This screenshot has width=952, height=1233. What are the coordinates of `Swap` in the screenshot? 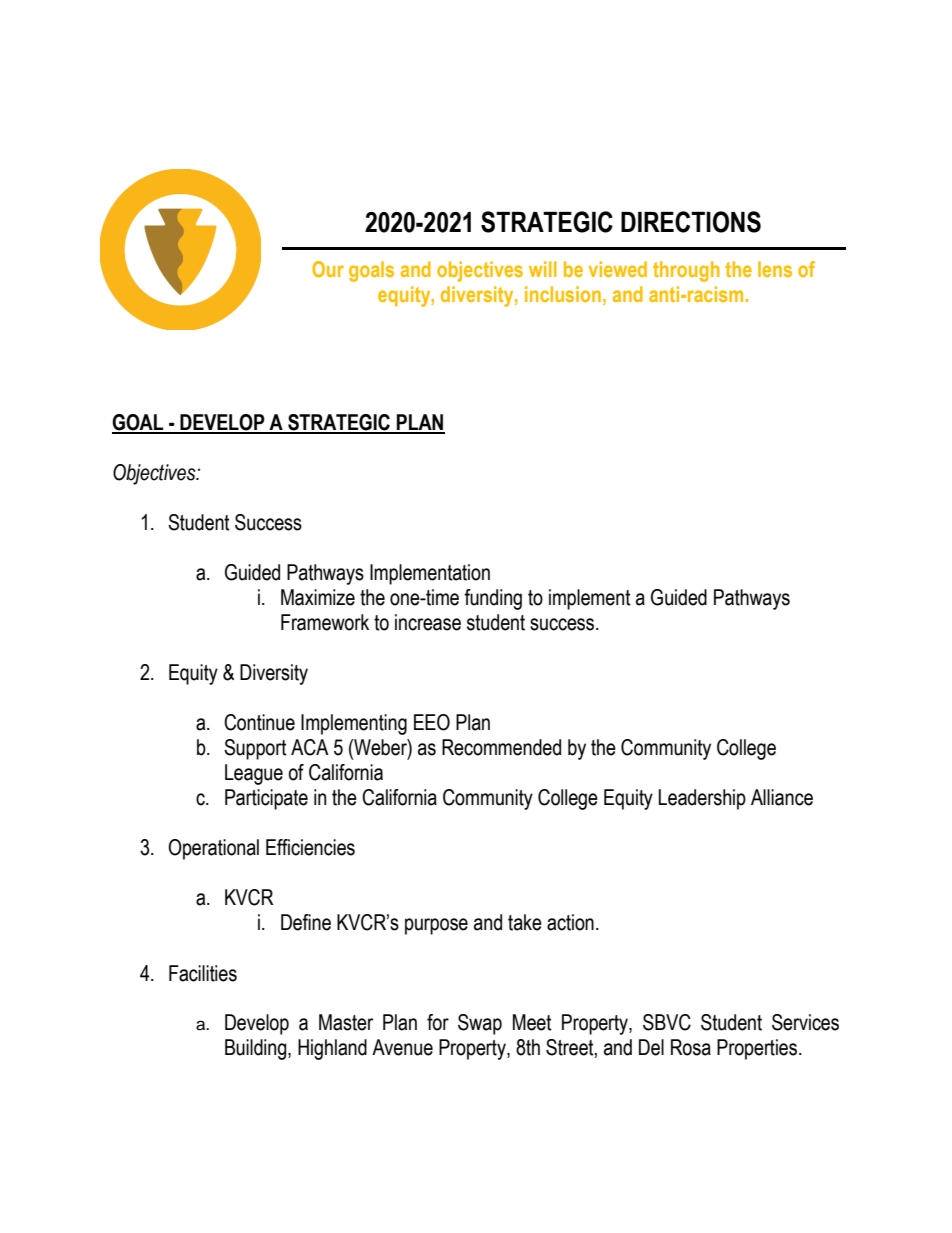 It's located at (480, 1024).
